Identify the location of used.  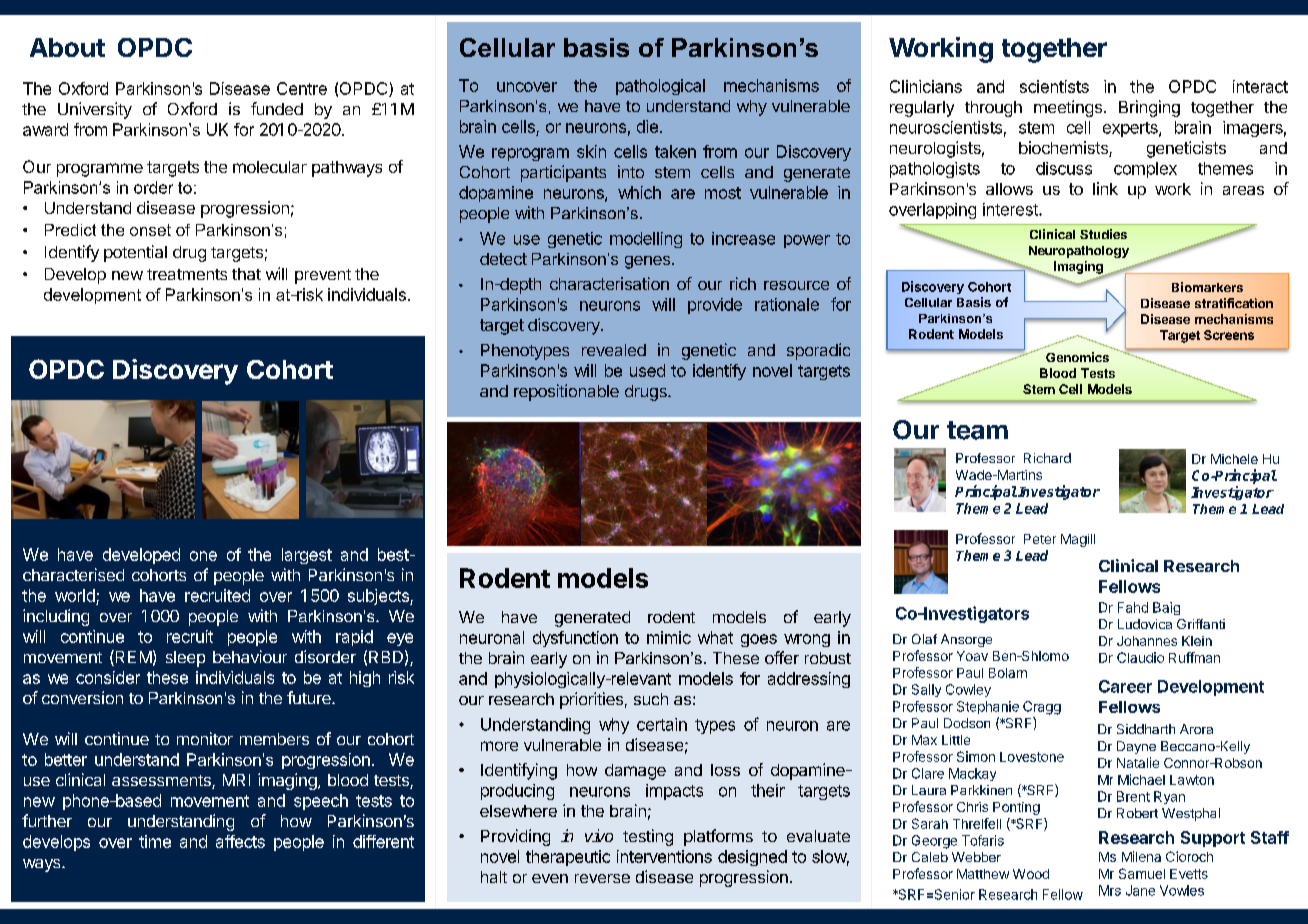
(647, 370).
